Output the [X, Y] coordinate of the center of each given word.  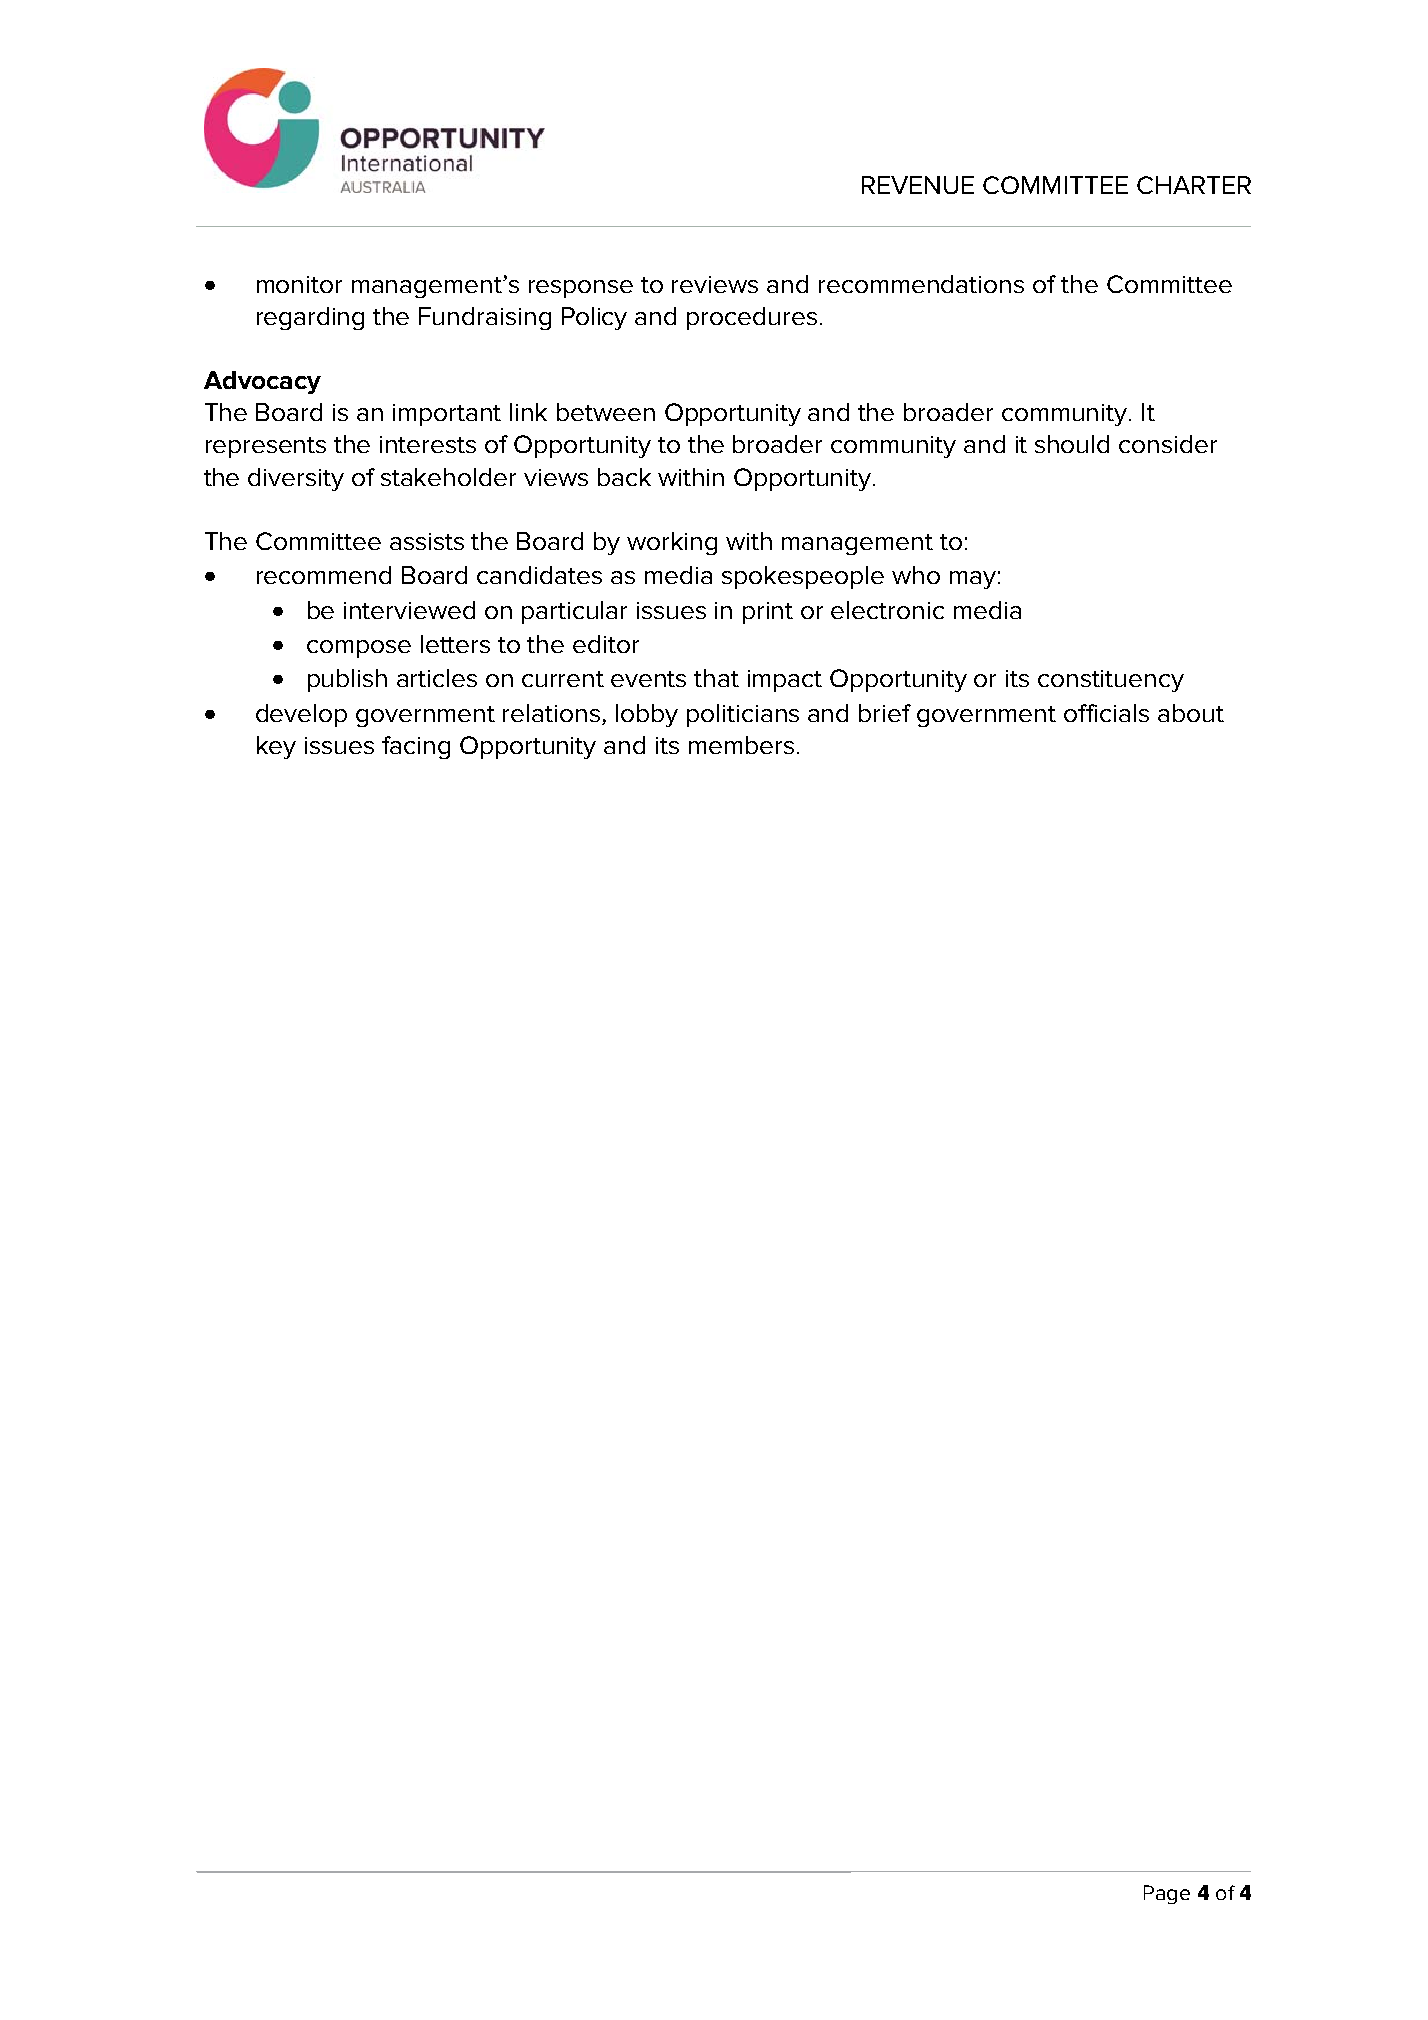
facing [416, 747]
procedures [752, 318]
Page [1167, 1894]
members [741, 745]
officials [1106, 713]
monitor [299, 284]
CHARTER [1194, 185]
